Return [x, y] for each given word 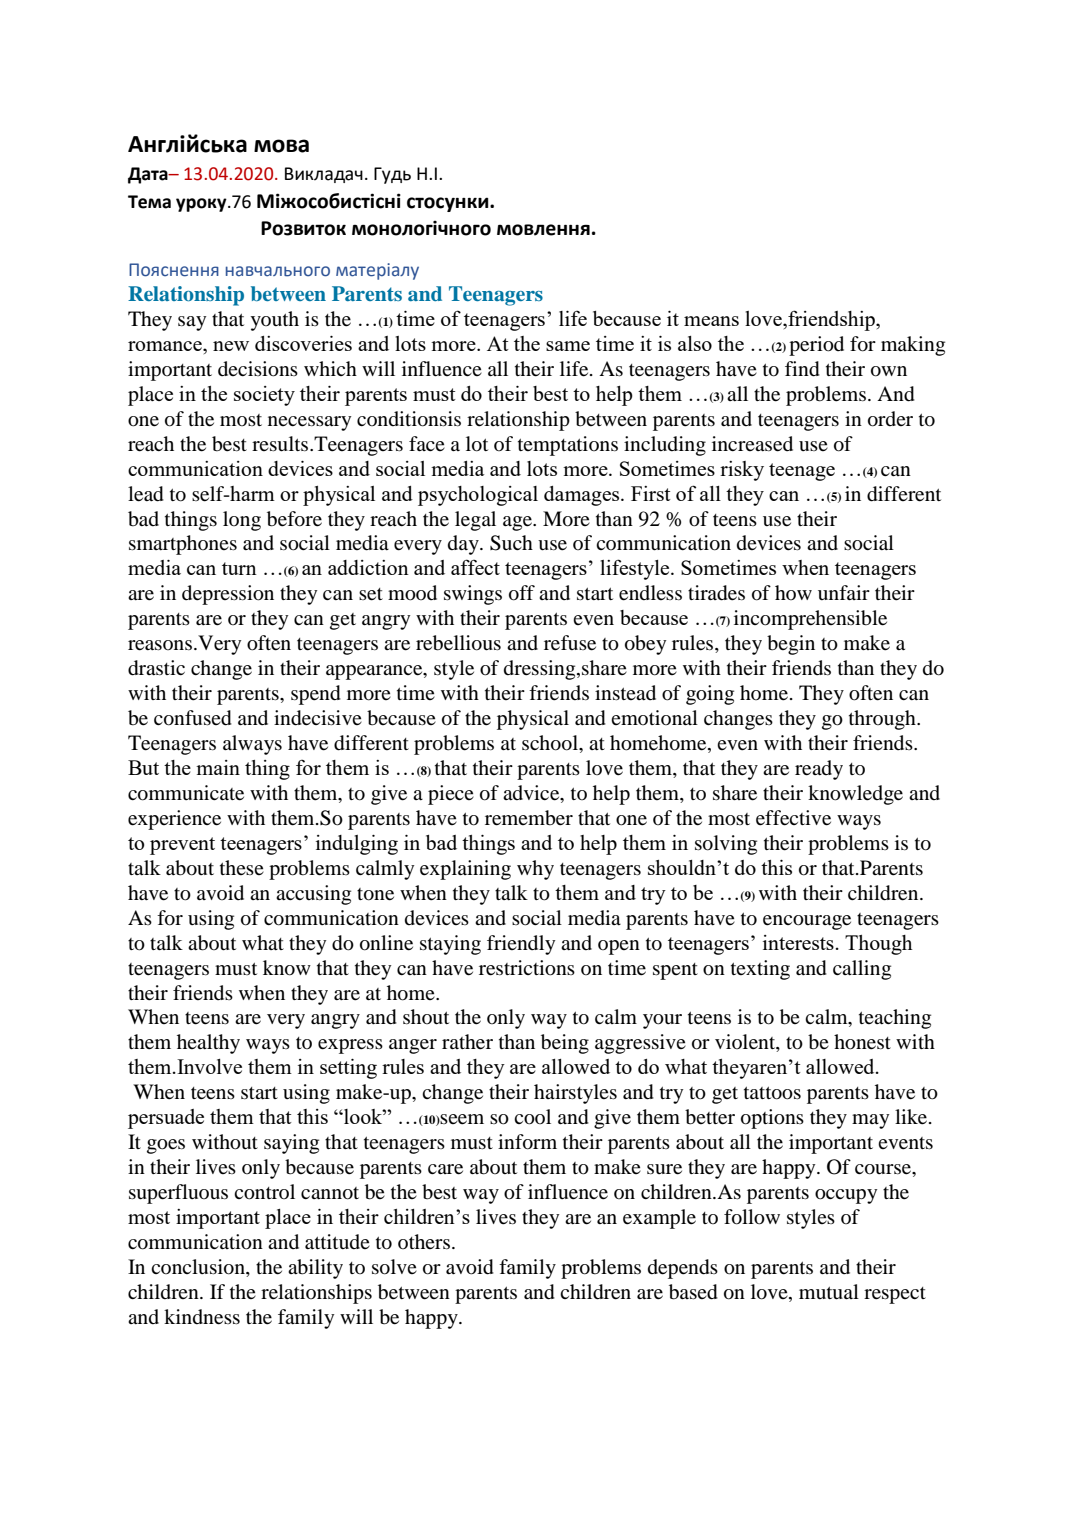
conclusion [199, 1268]
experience [174, 820]
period [816, 346]
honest [862, 1042]
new [231, 346]
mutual [829, 1292]
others [424, 1241]
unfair [844, 592]
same [568, 346]
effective [793, 818]
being [565, 1044]
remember [529, 818]
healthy [208, 1044]
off [522, 593]
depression [228, 595]
